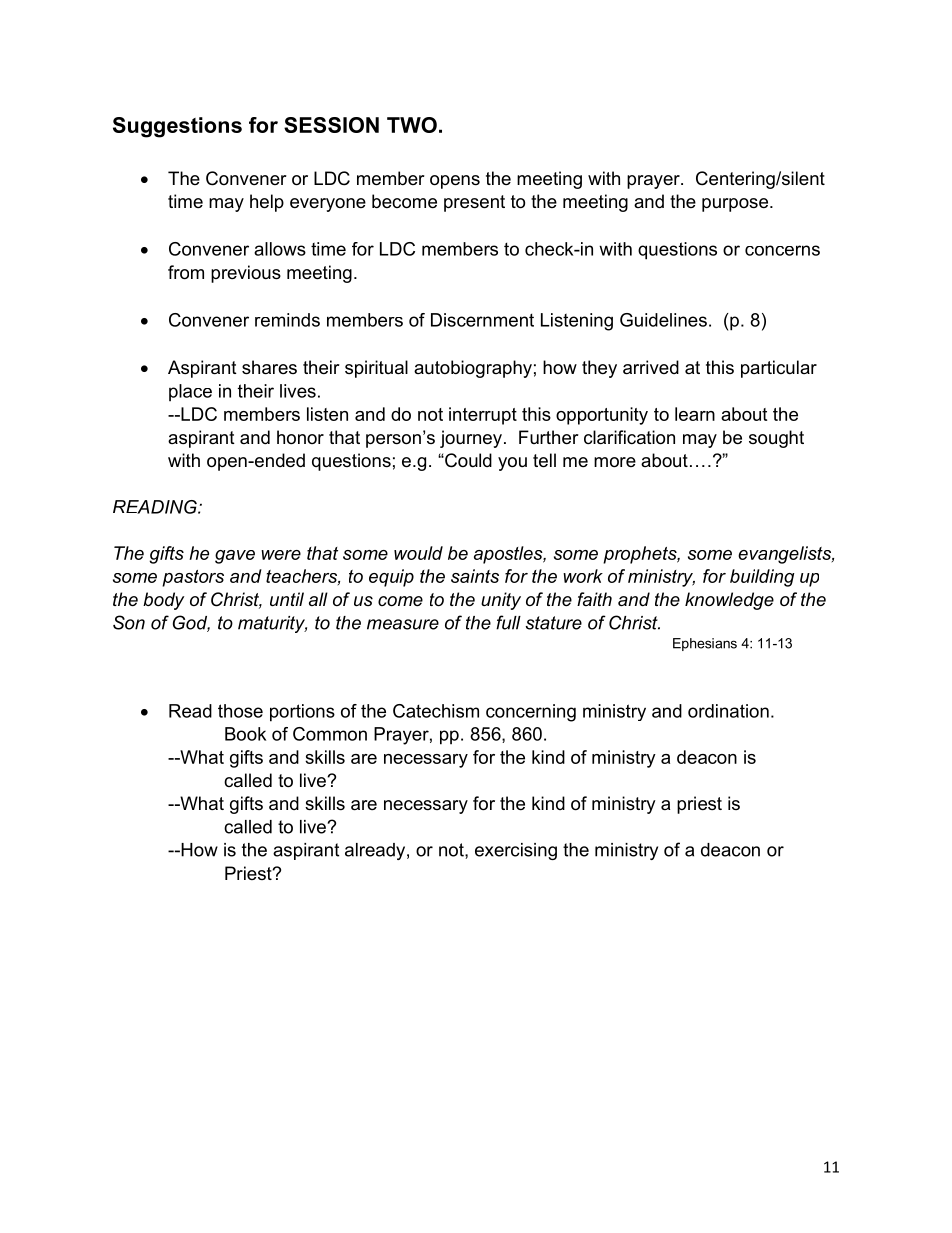 The image size is (952, 1233). I want to click on arrived, so click(651, 367).
